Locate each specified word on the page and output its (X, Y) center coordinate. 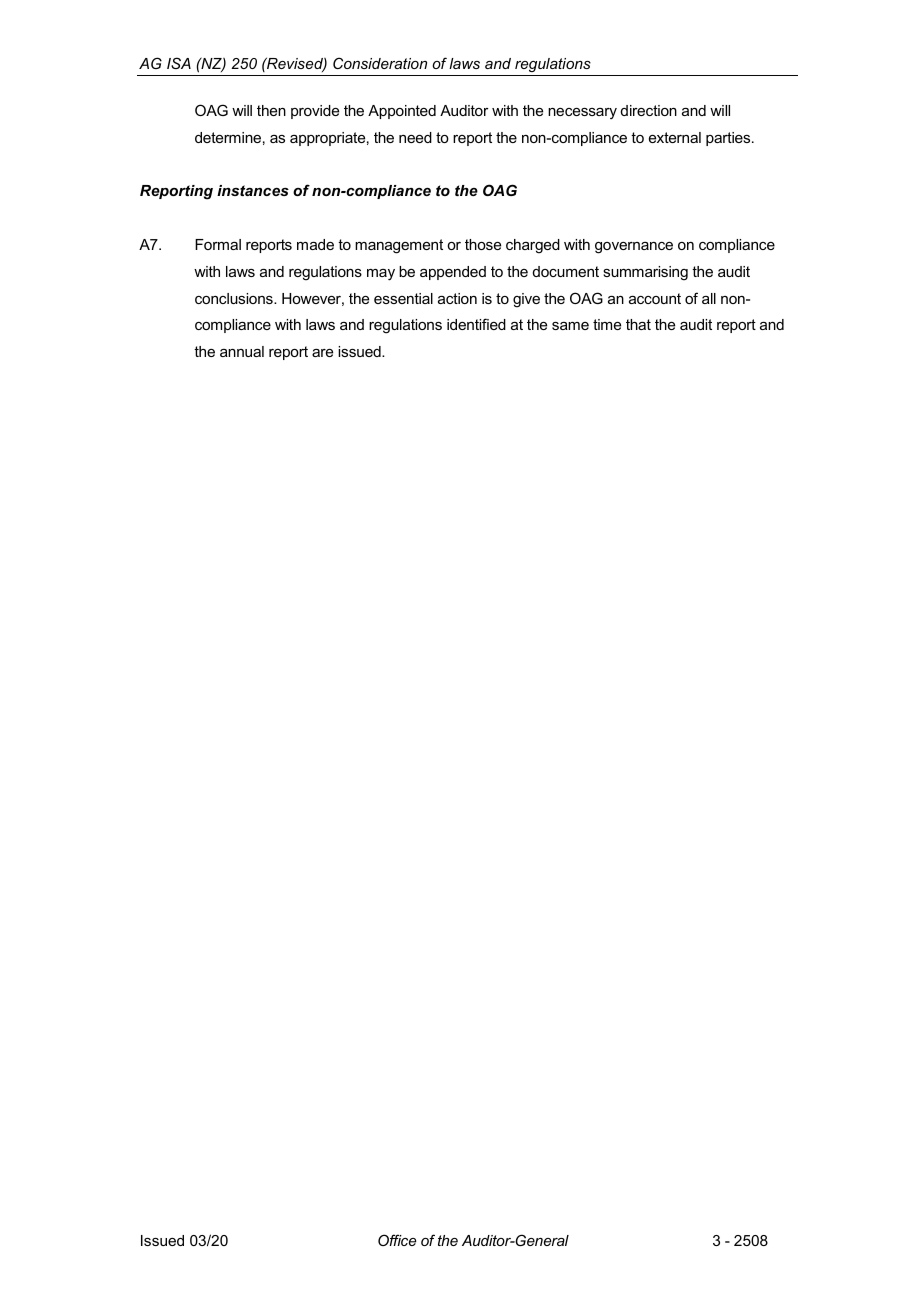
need (415, 137)
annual (242, 351)
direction (649, 110)
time (607, 324)
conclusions (235, 298)
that (638, 324)
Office (397, 1240)
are (322, 353)
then (271, 110)
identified (476, 324)
